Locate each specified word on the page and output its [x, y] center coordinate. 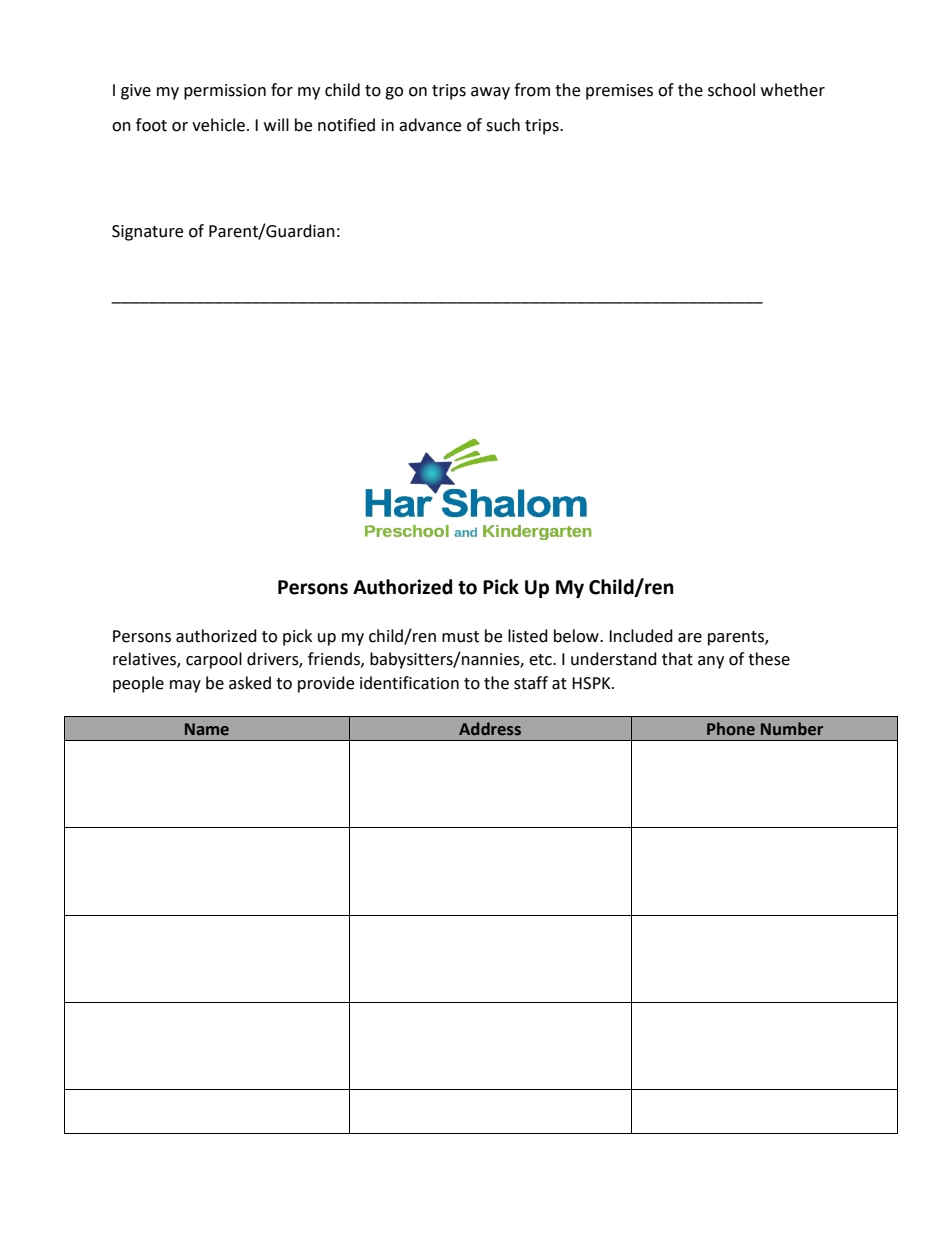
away [490, 93]
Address [490, 729]
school [731, 90]
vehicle [218, 125]
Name [207, 729]
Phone [731, 729]
